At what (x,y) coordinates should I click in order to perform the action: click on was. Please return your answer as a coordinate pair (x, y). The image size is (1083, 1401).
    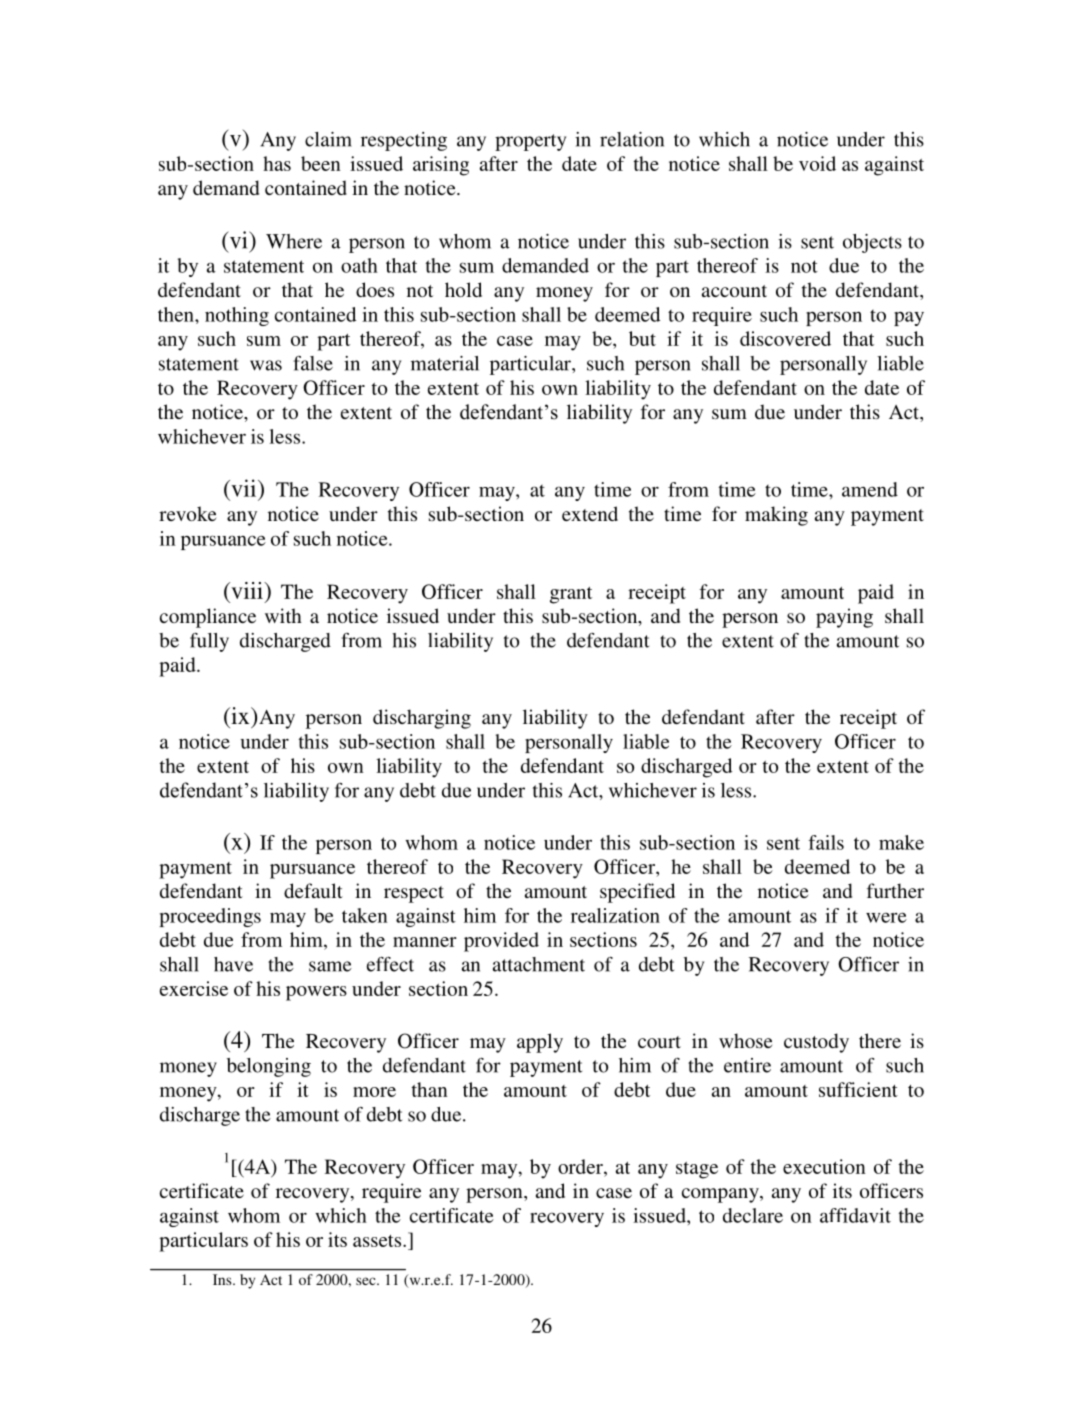
    Looking at the image, I should click on (266, 365).
